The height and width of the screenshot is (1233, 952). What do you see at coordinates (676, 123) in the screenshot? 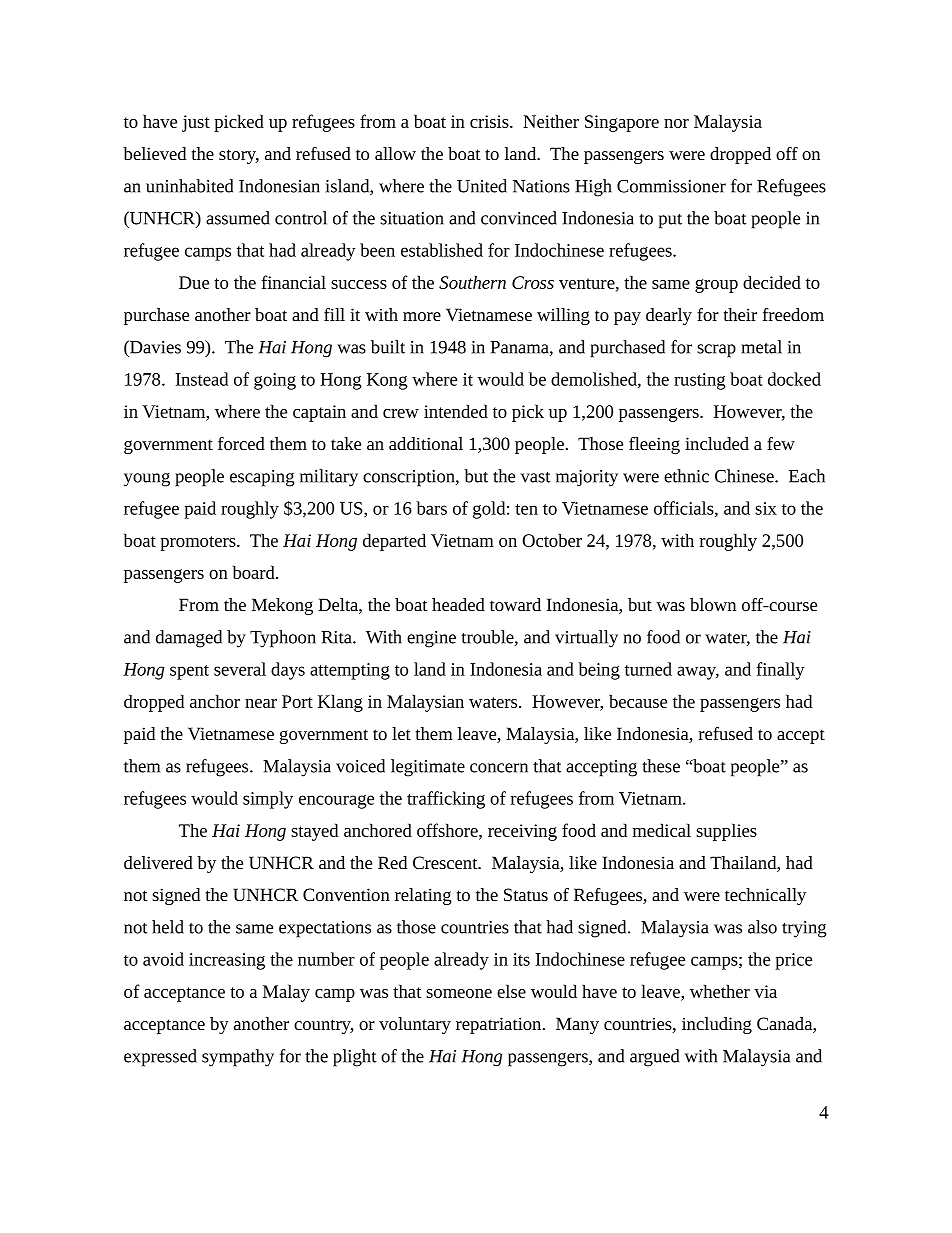
I see `nor` at bounding box center [676, 123].
